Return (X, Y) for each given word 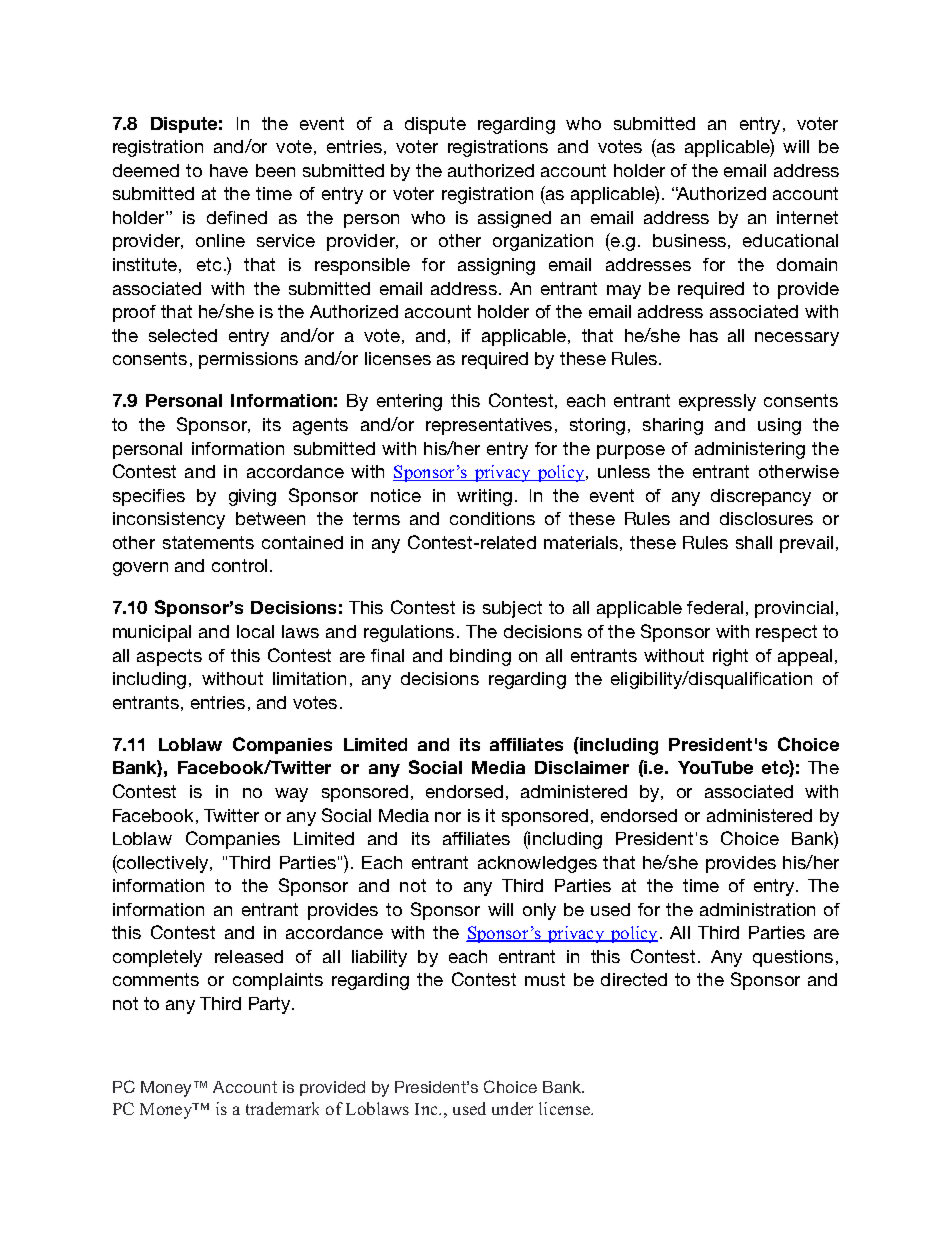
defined (237, 217)
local (255, 631)
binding (480, 657)
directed (634, 979)
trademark (282, 1108)
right (730, 657)
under (512, 1108)
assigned (514, 219)
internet (807, 217)
